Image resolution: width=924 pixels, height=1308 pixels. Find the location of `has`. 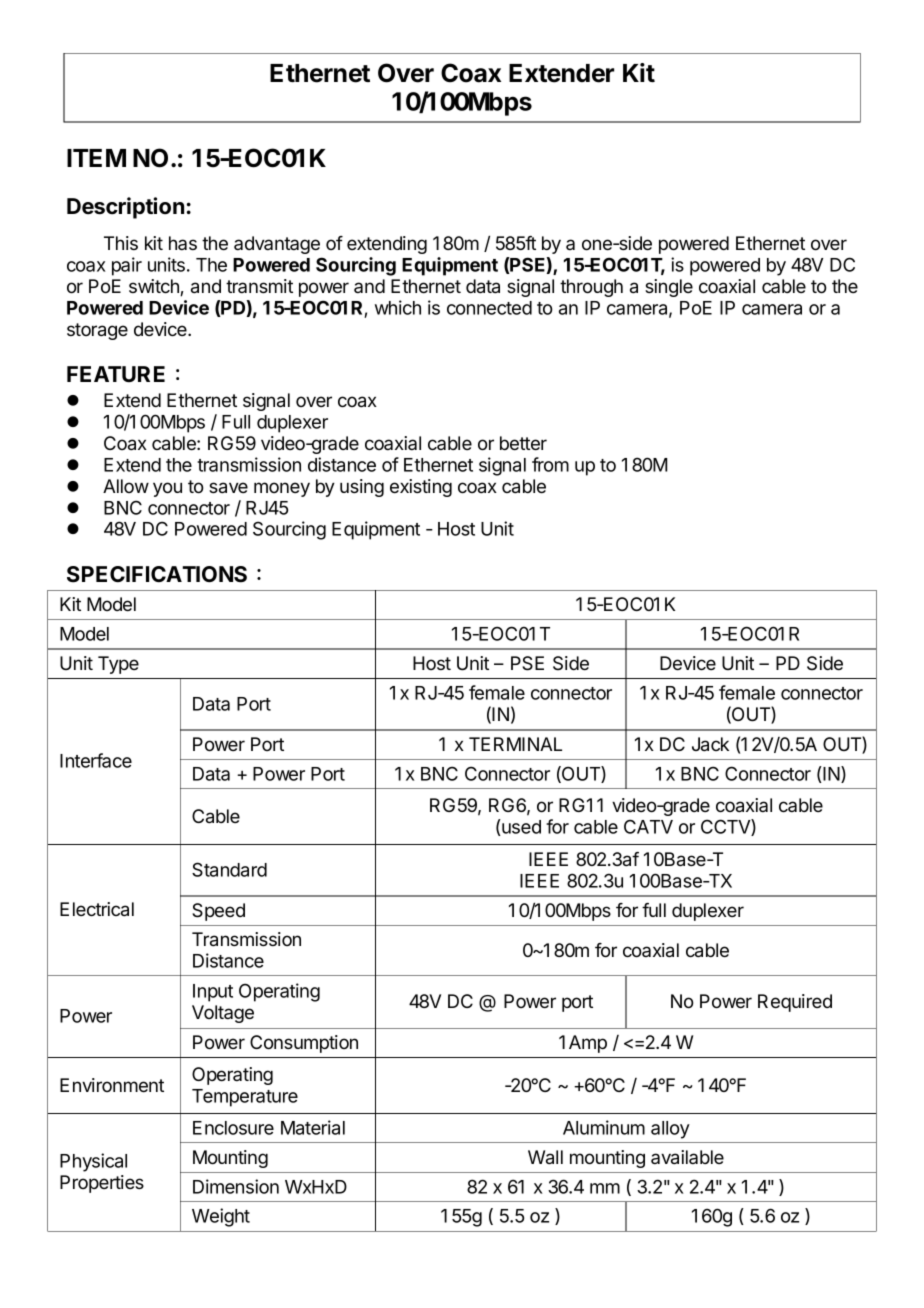

has is located at coordinates (183, 243).
